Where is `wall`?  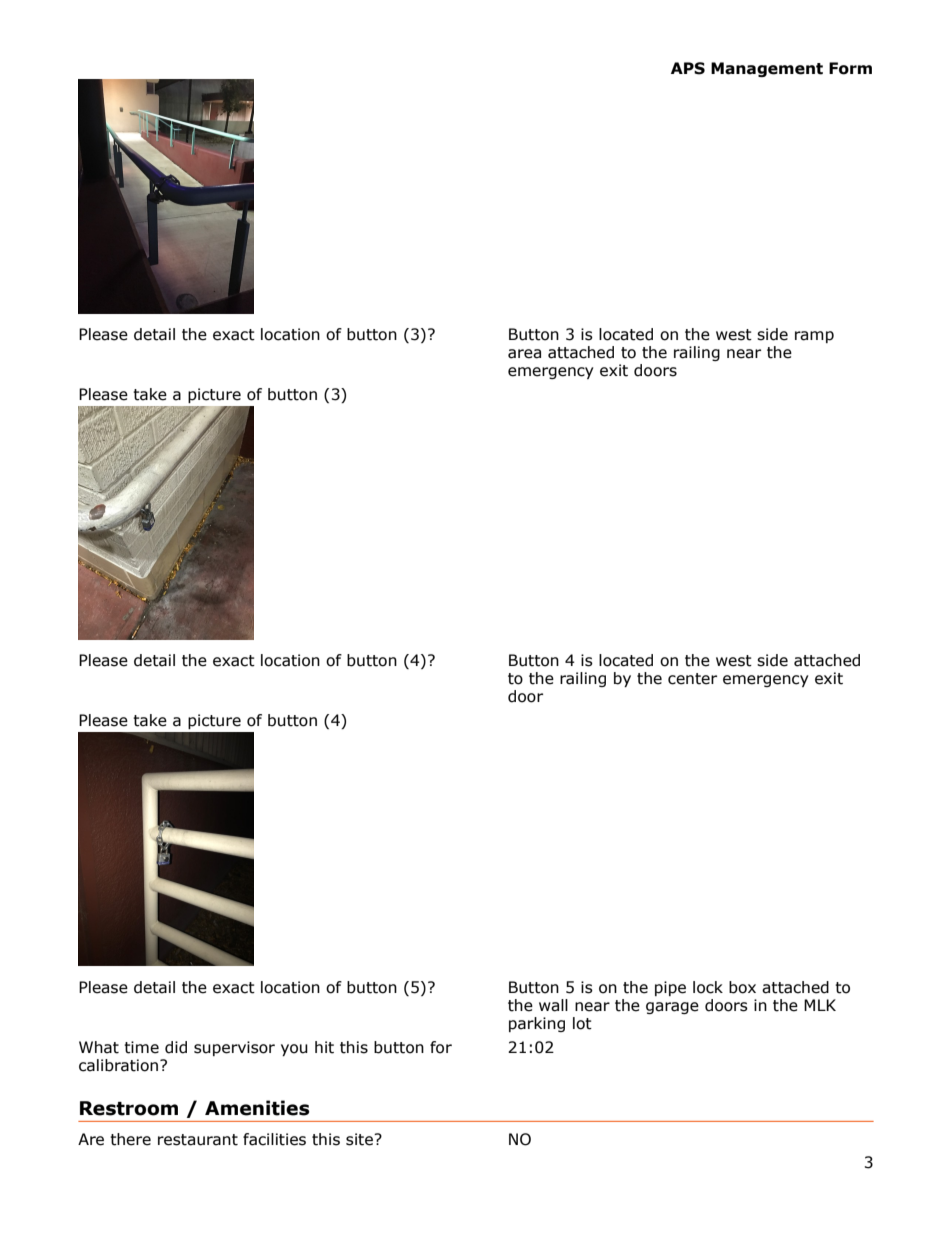
wall is located at coordinates (553, 1005).
